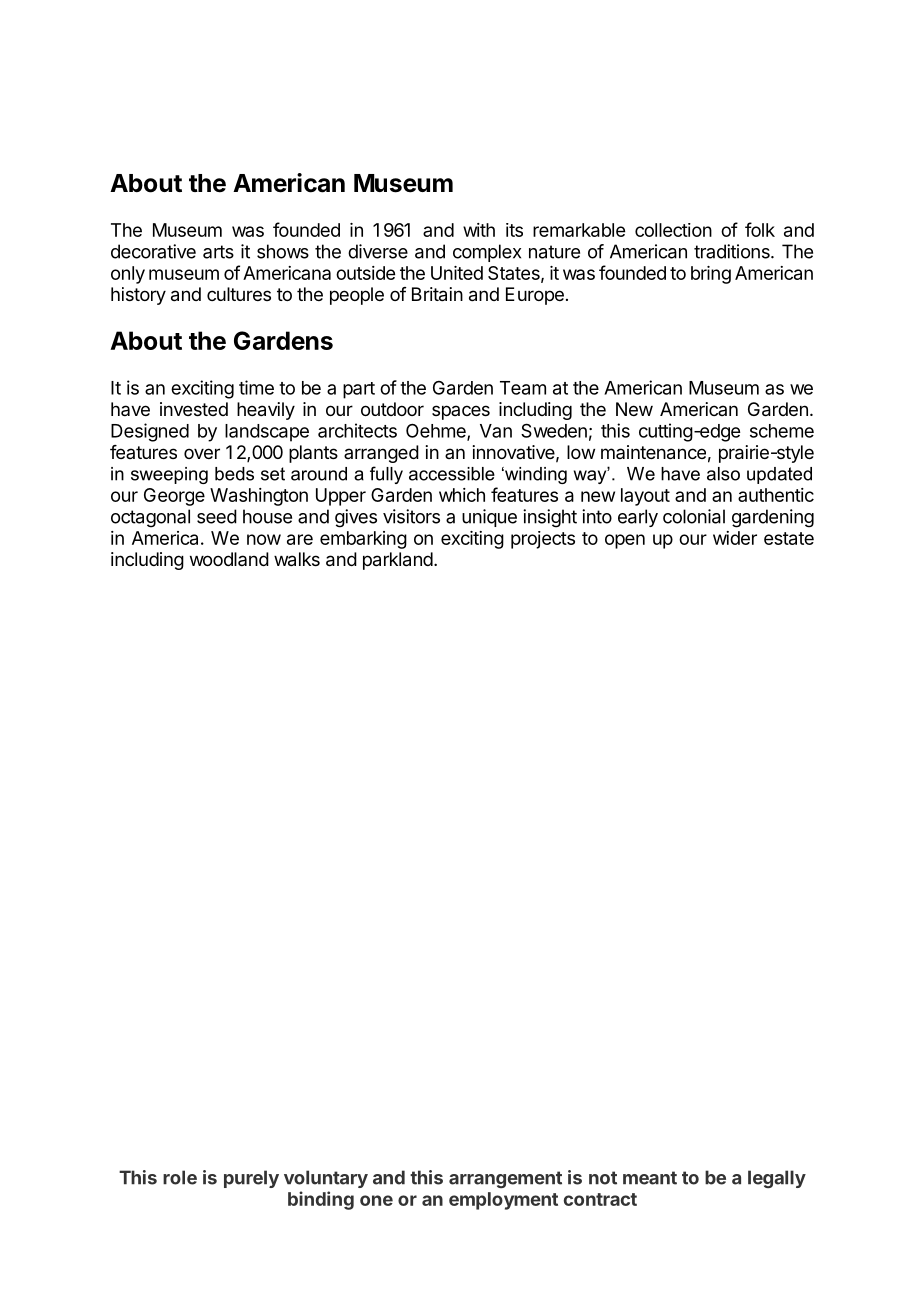  Describe the element at coordinates (735, 538) in the screenshot. I see `wider` at that location.
